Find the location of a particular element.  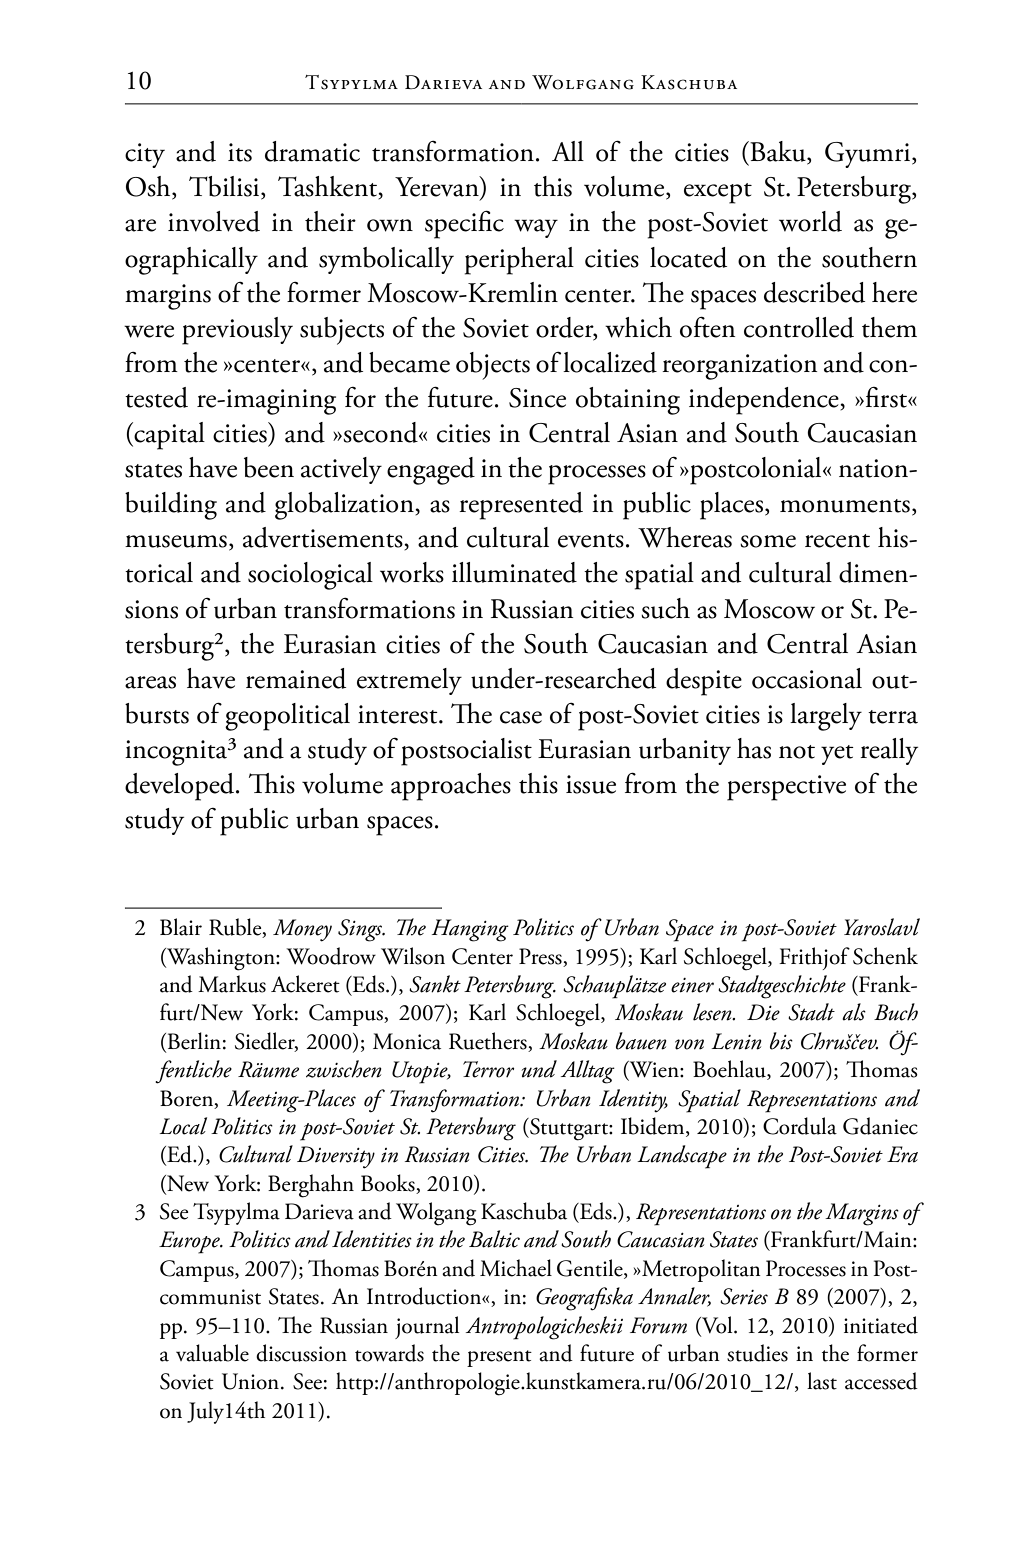

not is located at coordinates (797, 752).
